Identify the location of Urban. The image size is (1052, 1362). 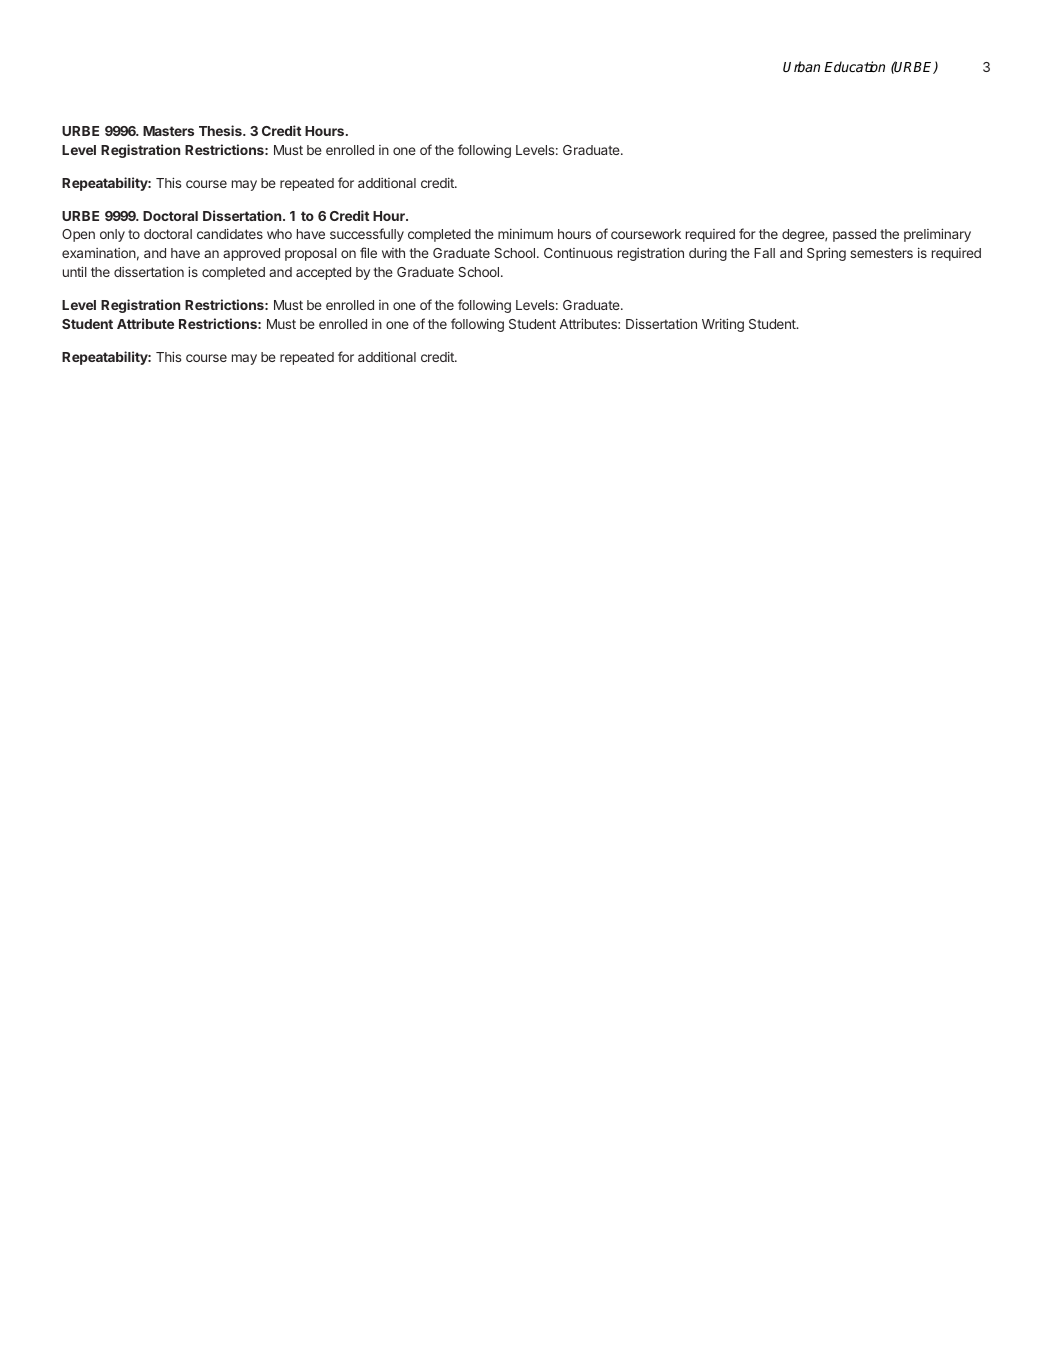
(801, 66).
